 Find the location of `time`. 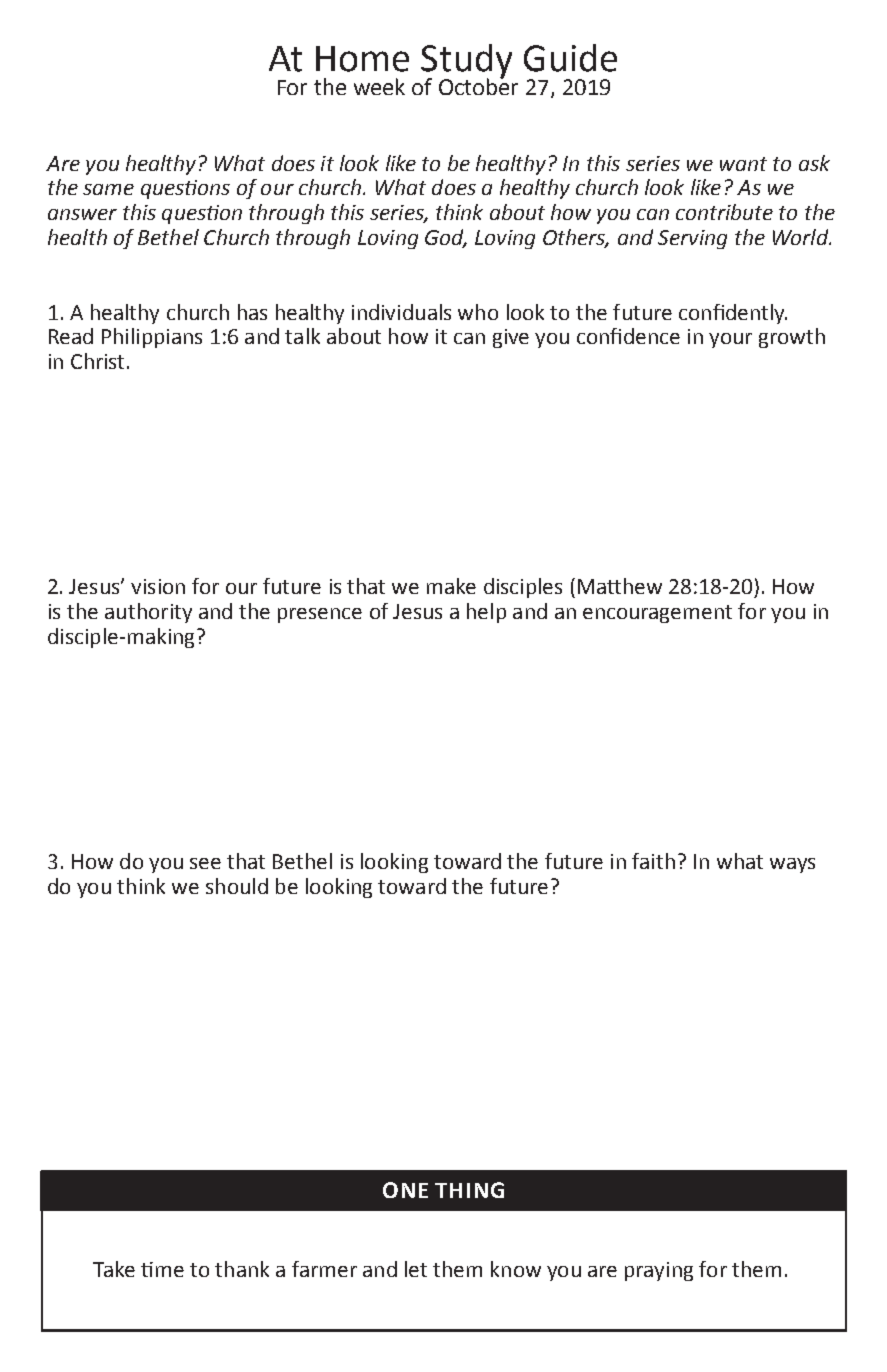

time is located at coordinates (162, 1269).
